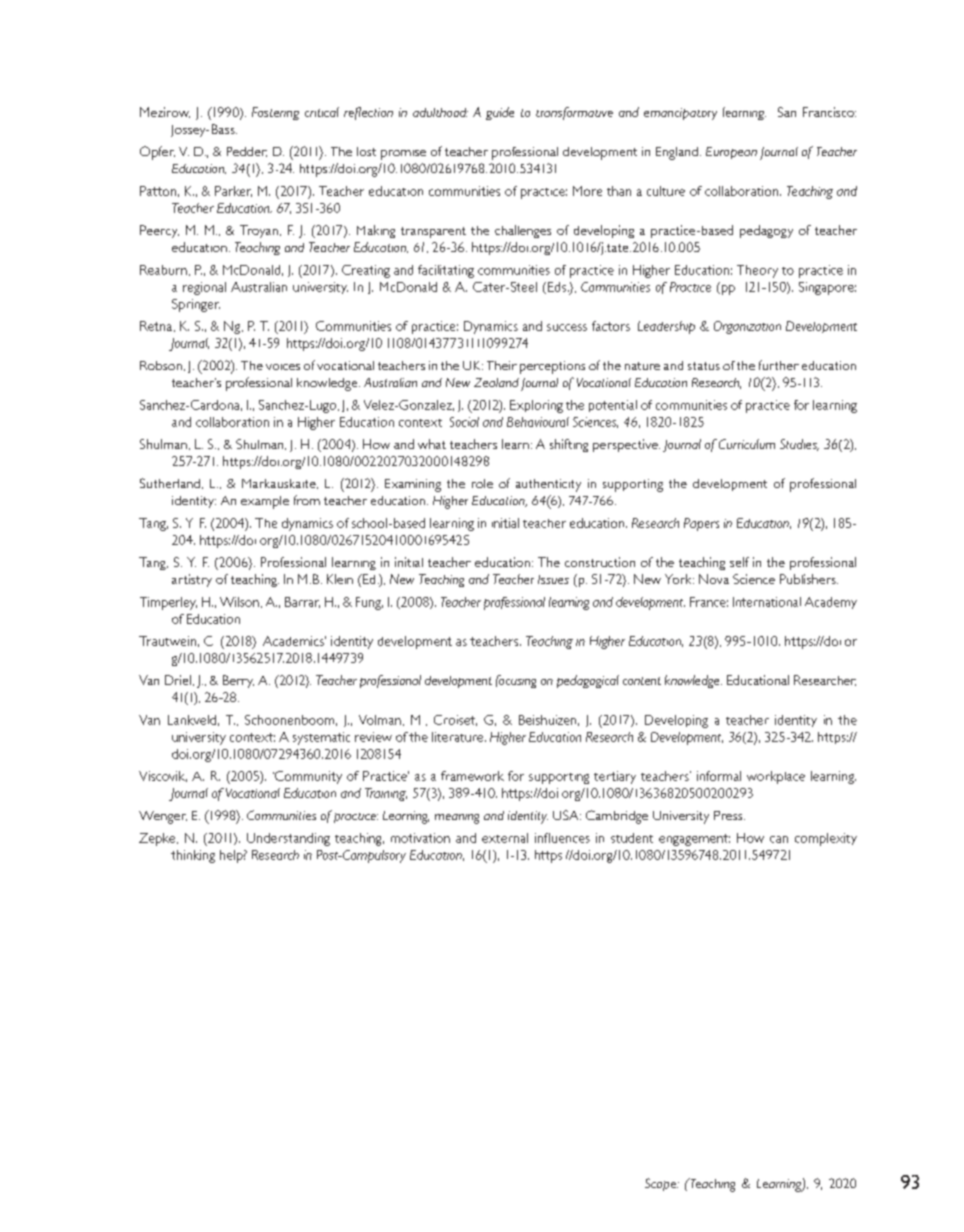  Describe the element at coordinates (500, 113) in the screenshot. I see `guide` at that location.
